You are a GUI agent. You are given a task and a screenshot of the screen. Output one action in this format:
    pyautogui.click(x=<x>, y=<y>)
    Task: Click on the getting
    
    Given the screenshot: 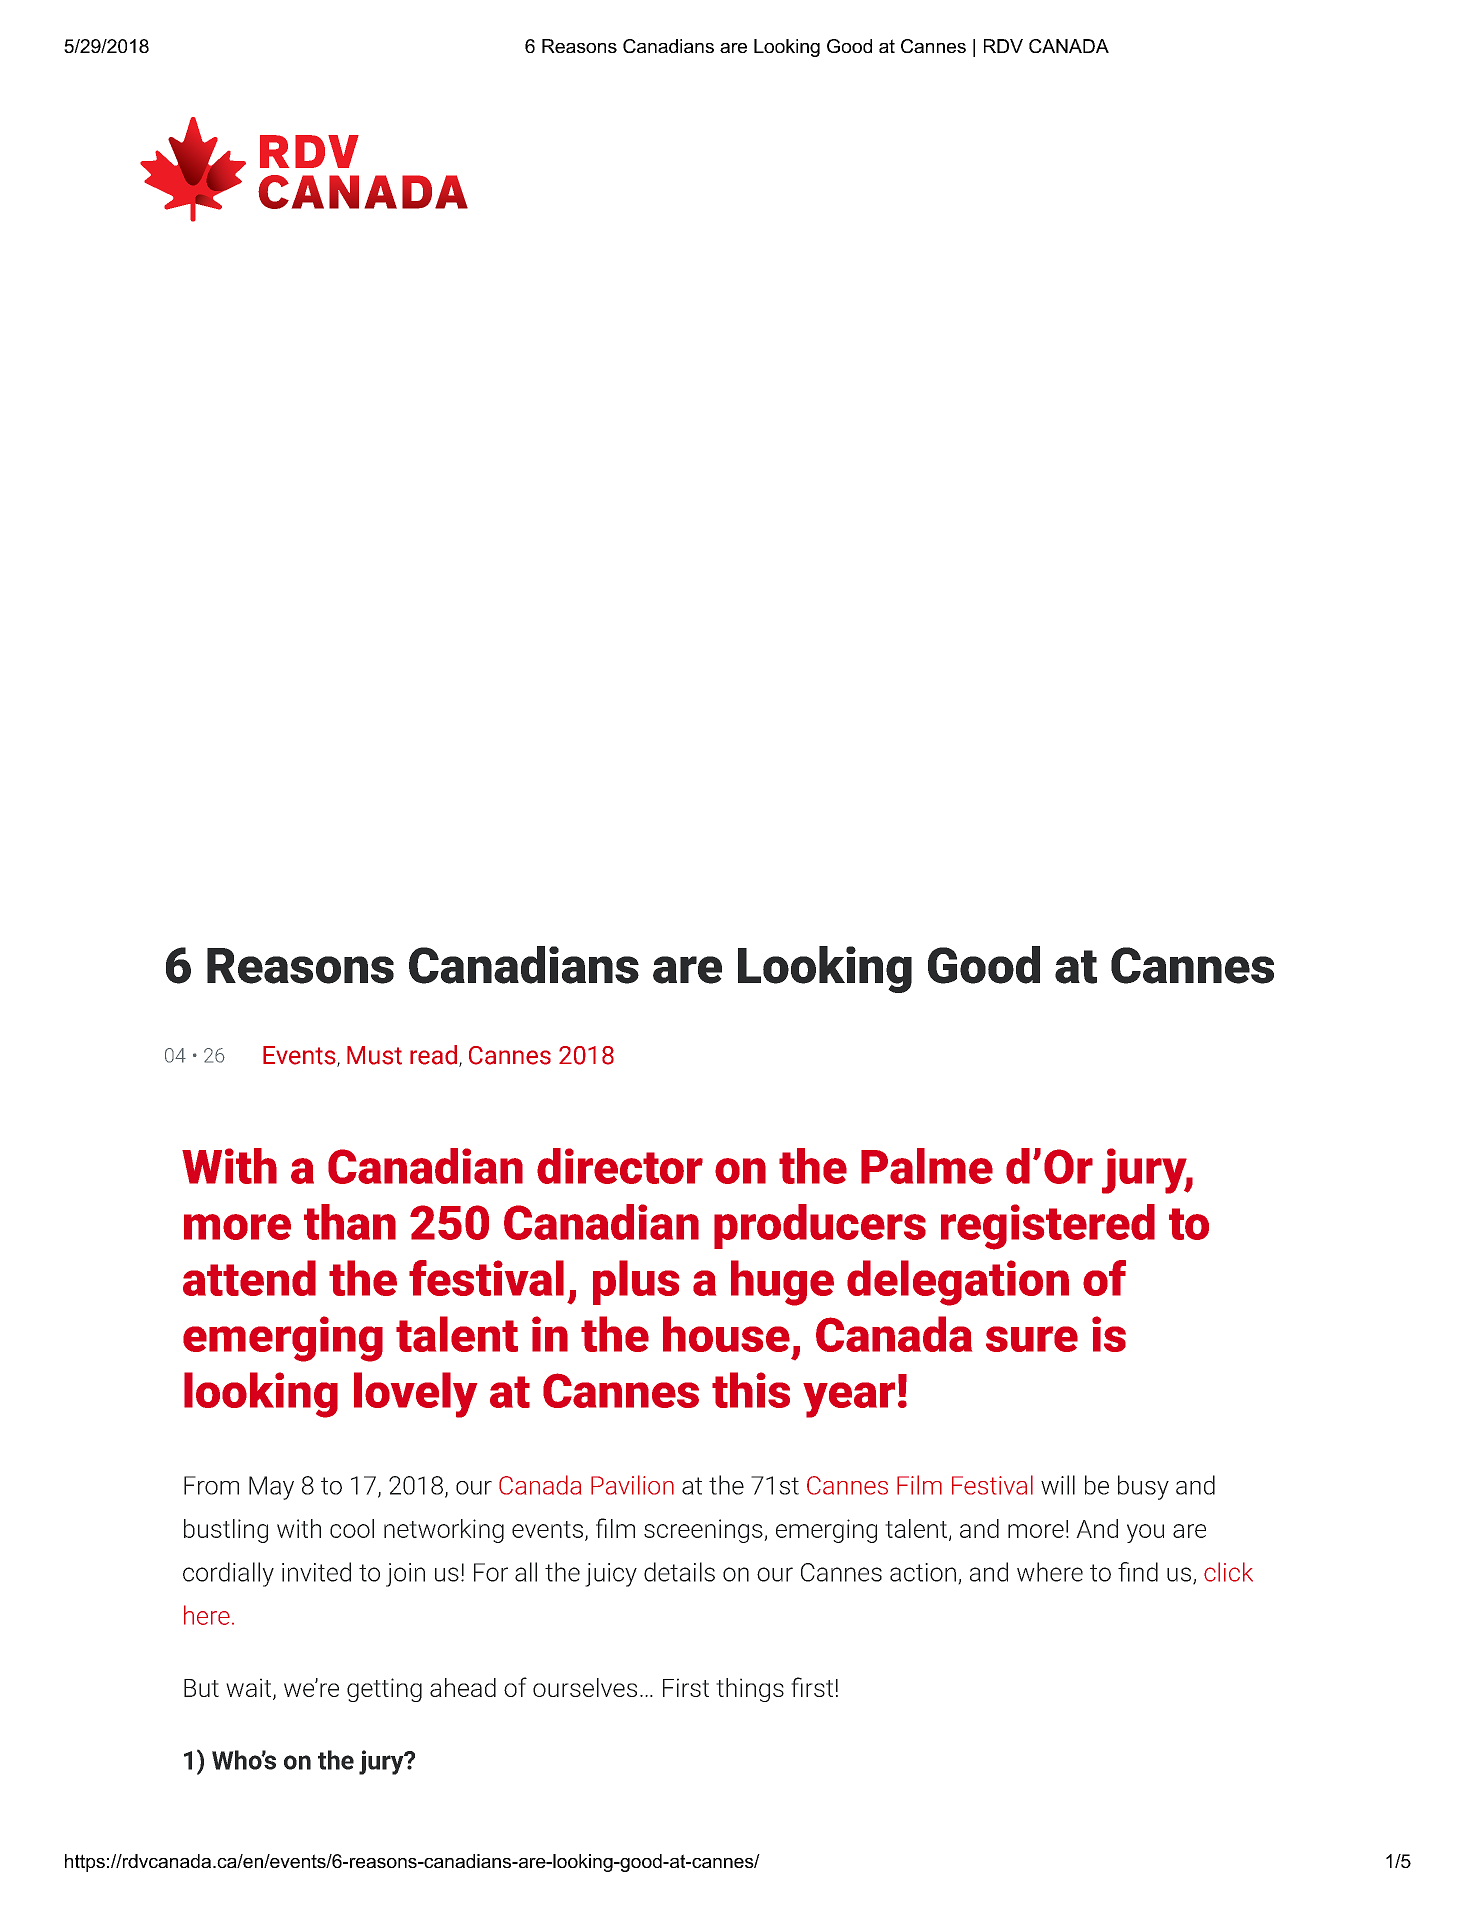 What is the action you would take?
    pyautogui.click(x=384, y=1690)
